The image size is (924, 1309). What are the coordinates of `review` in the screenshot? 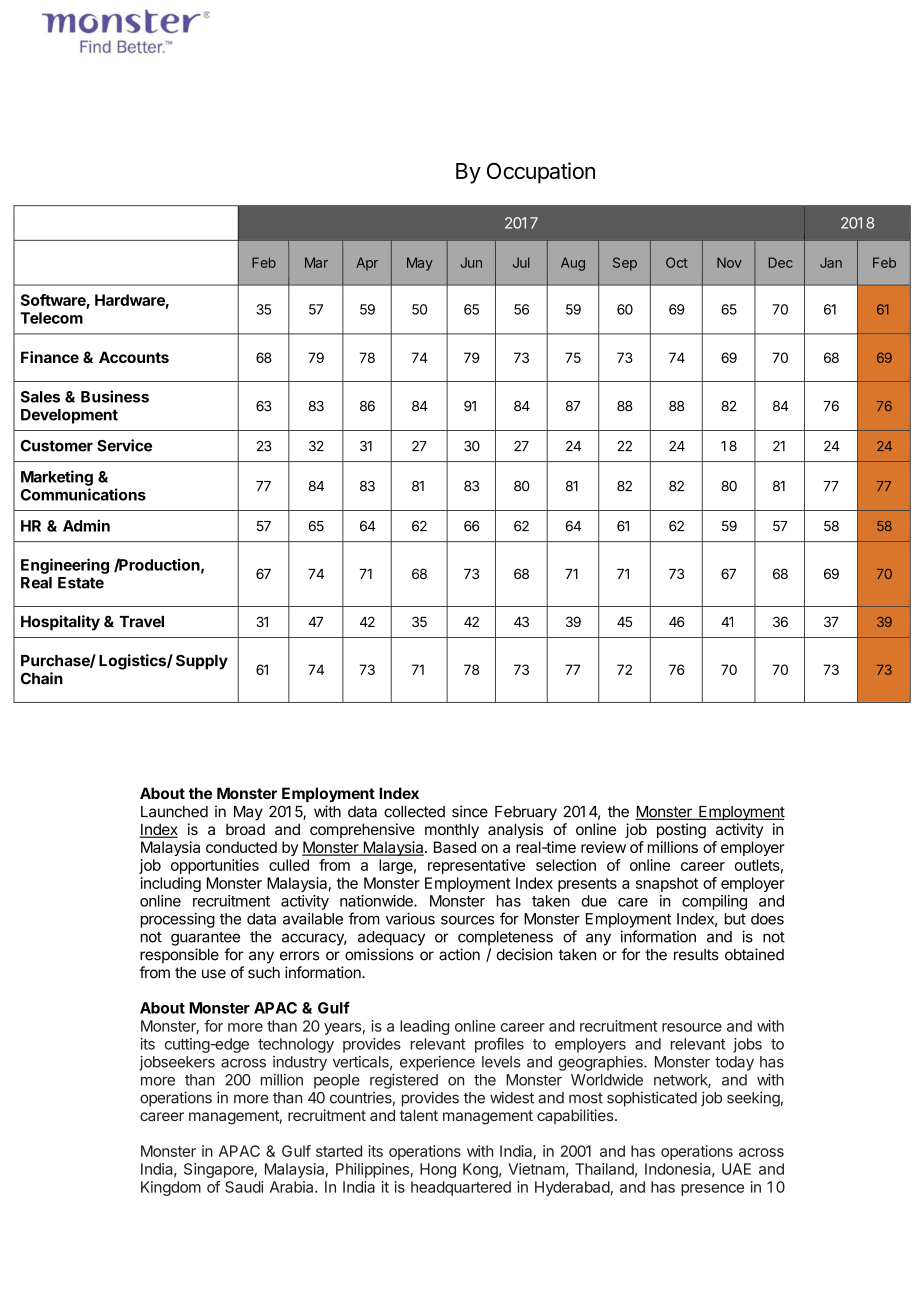 It's located at (603, 847).
